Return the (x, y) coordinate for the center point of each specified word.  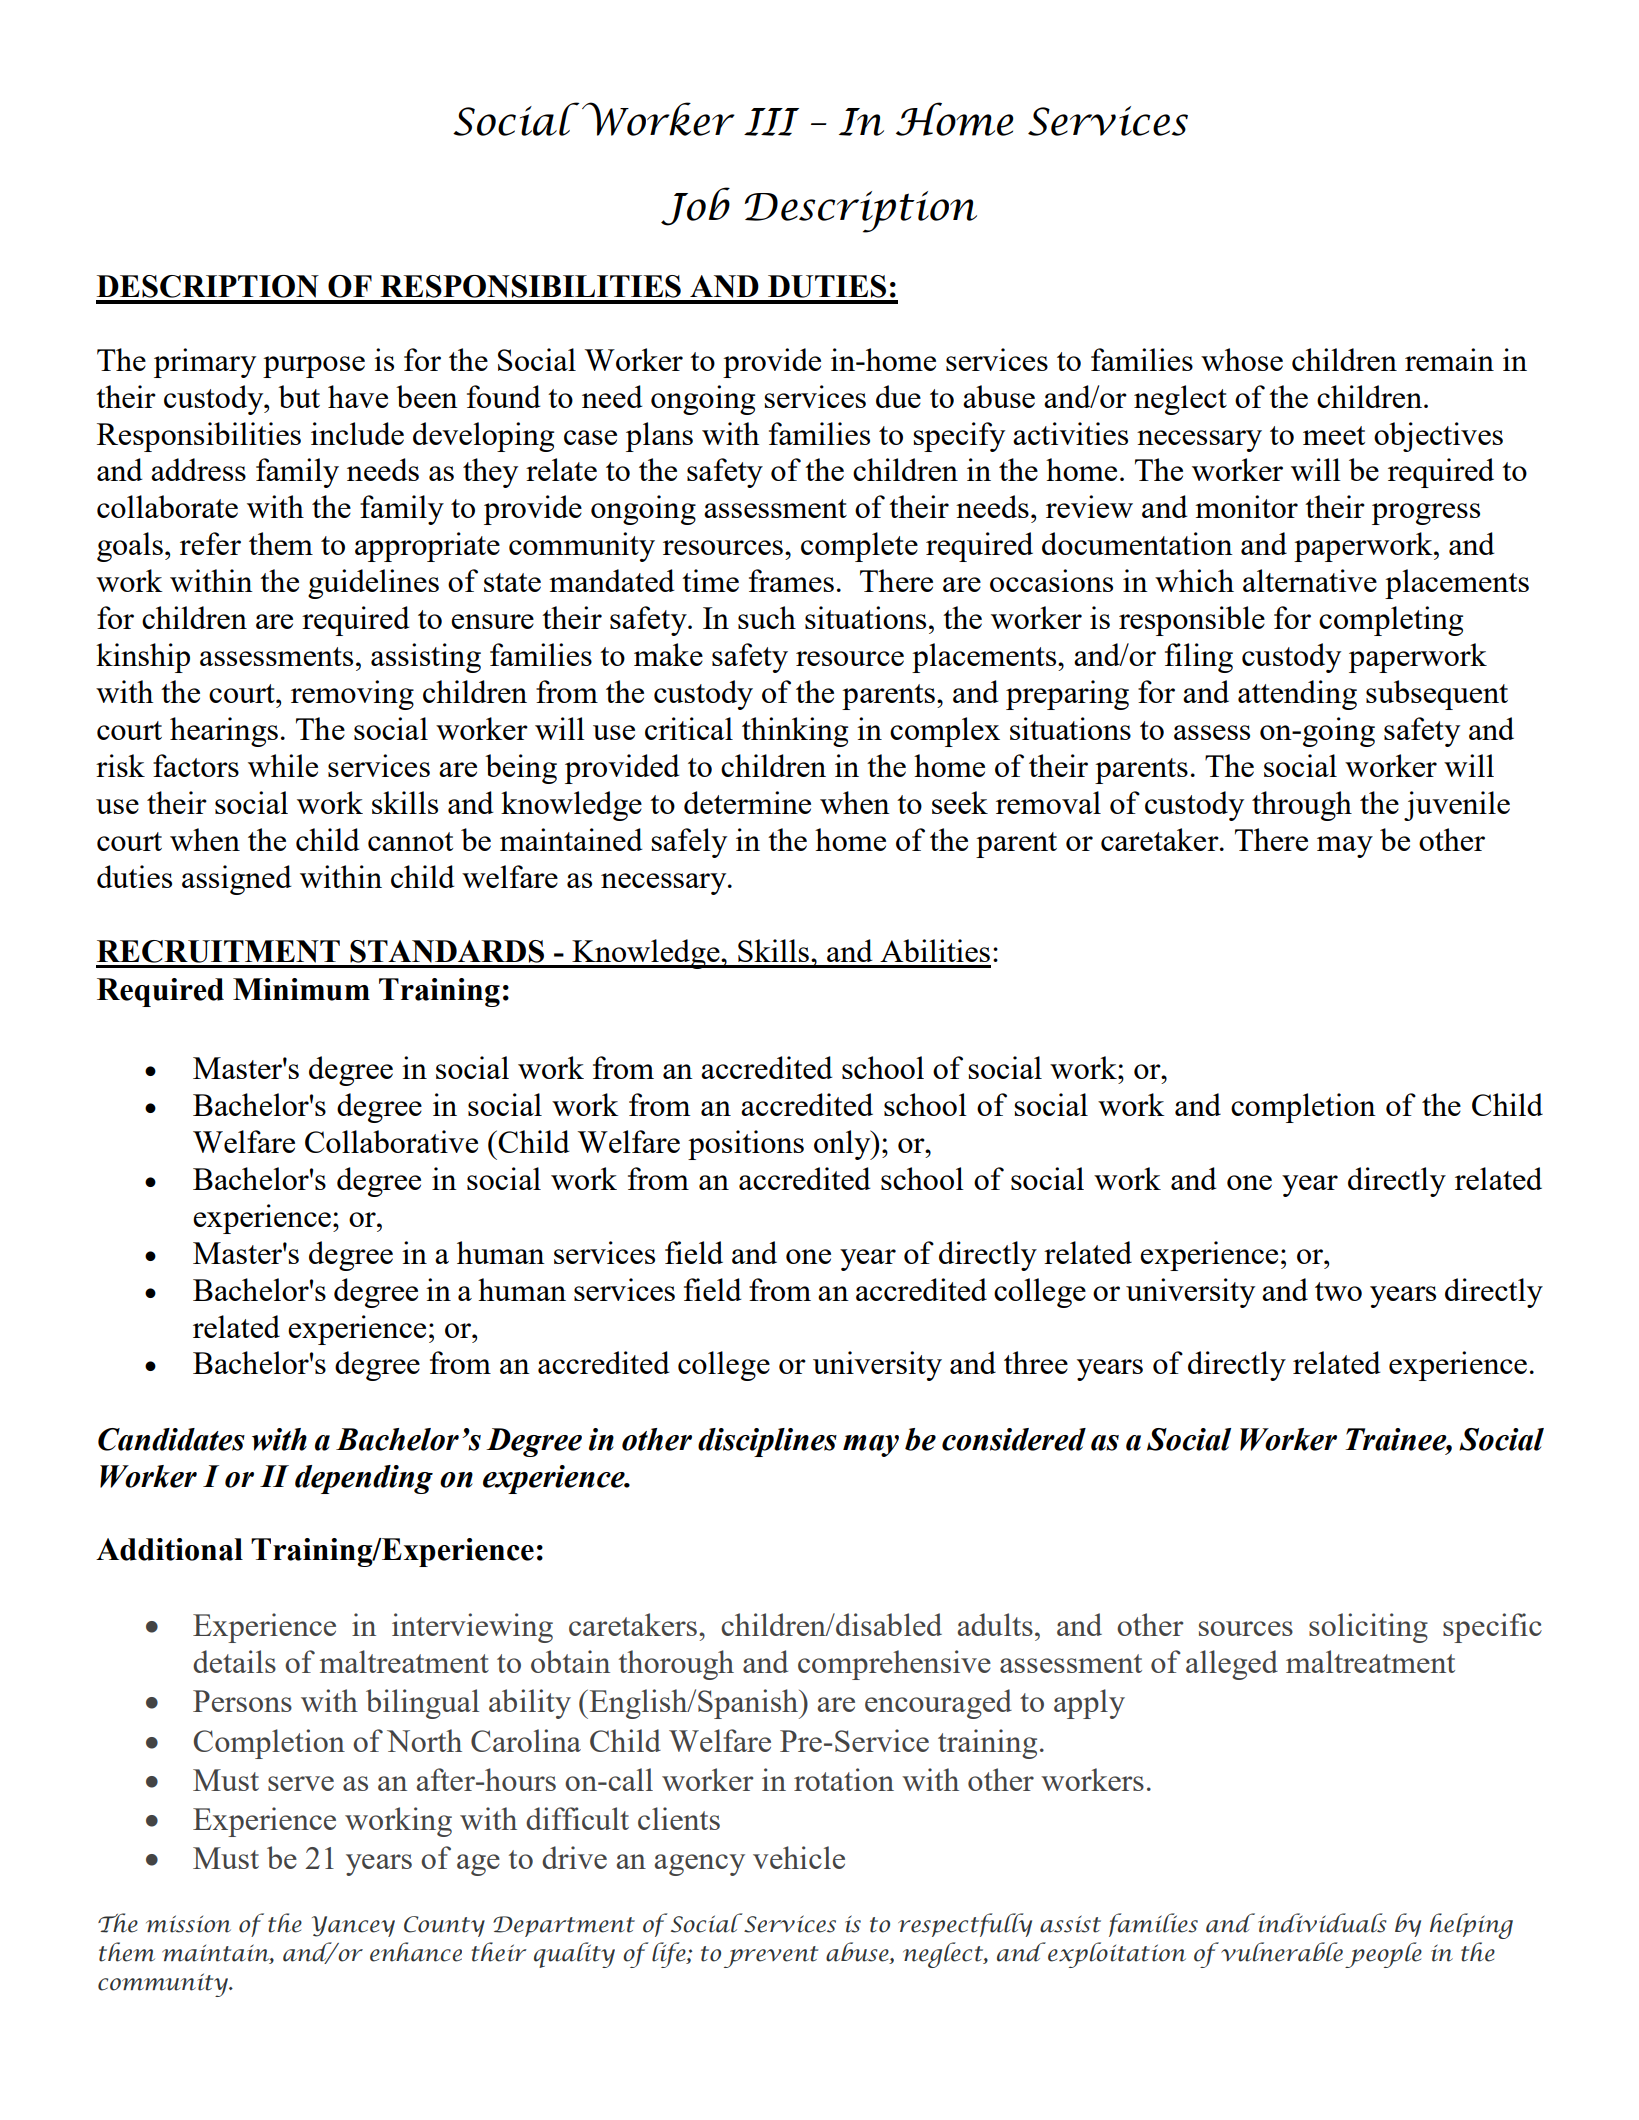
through (1302, 806)
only (843, 1145)
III (771, 122)
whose (1242, 359)
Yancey (353, 1926)
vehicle (799, 1857)
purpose (314, 367)
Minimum (301, 989)
